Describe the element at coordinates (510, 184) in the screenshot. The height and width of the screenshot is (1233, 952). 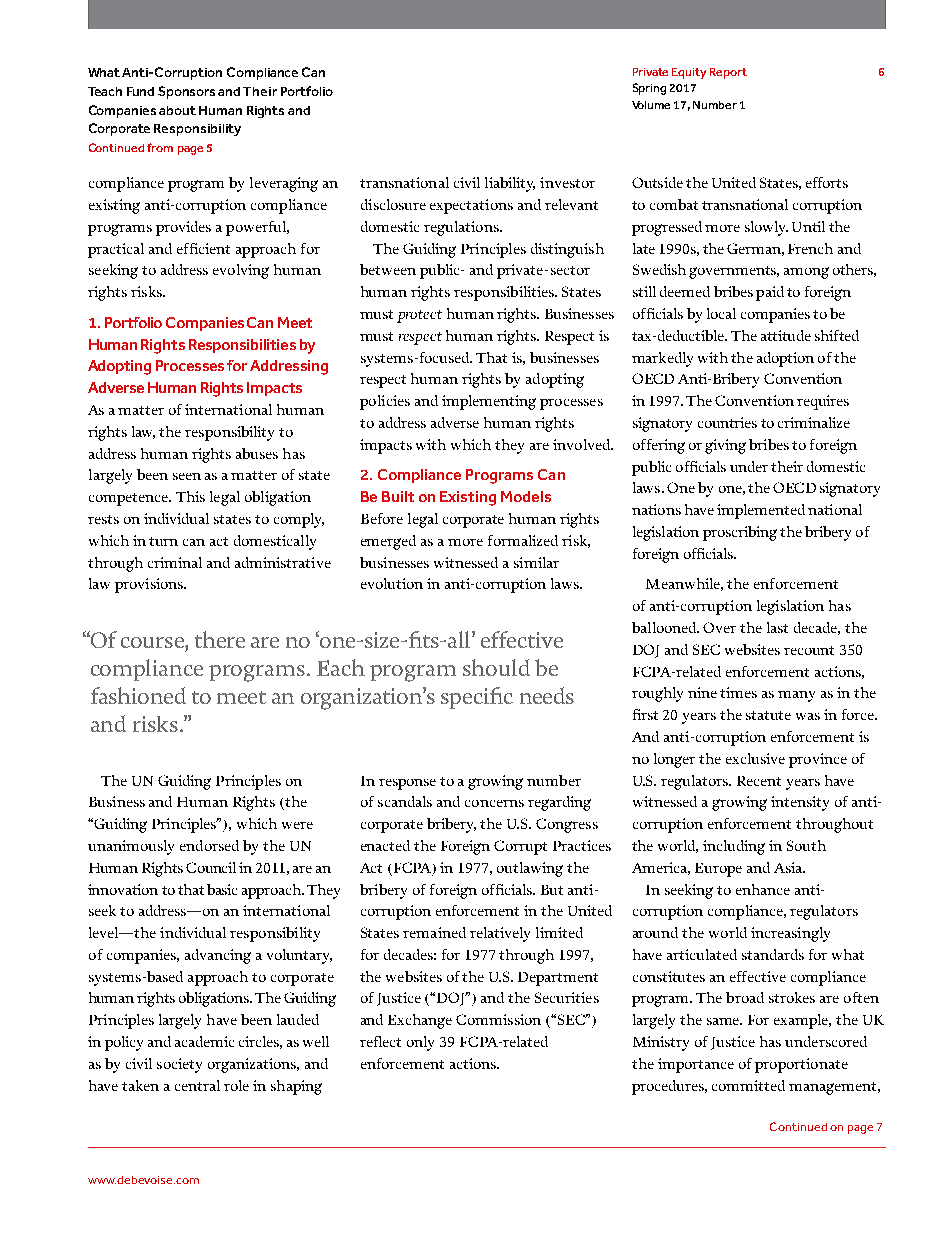
I see `liability` at that location.
